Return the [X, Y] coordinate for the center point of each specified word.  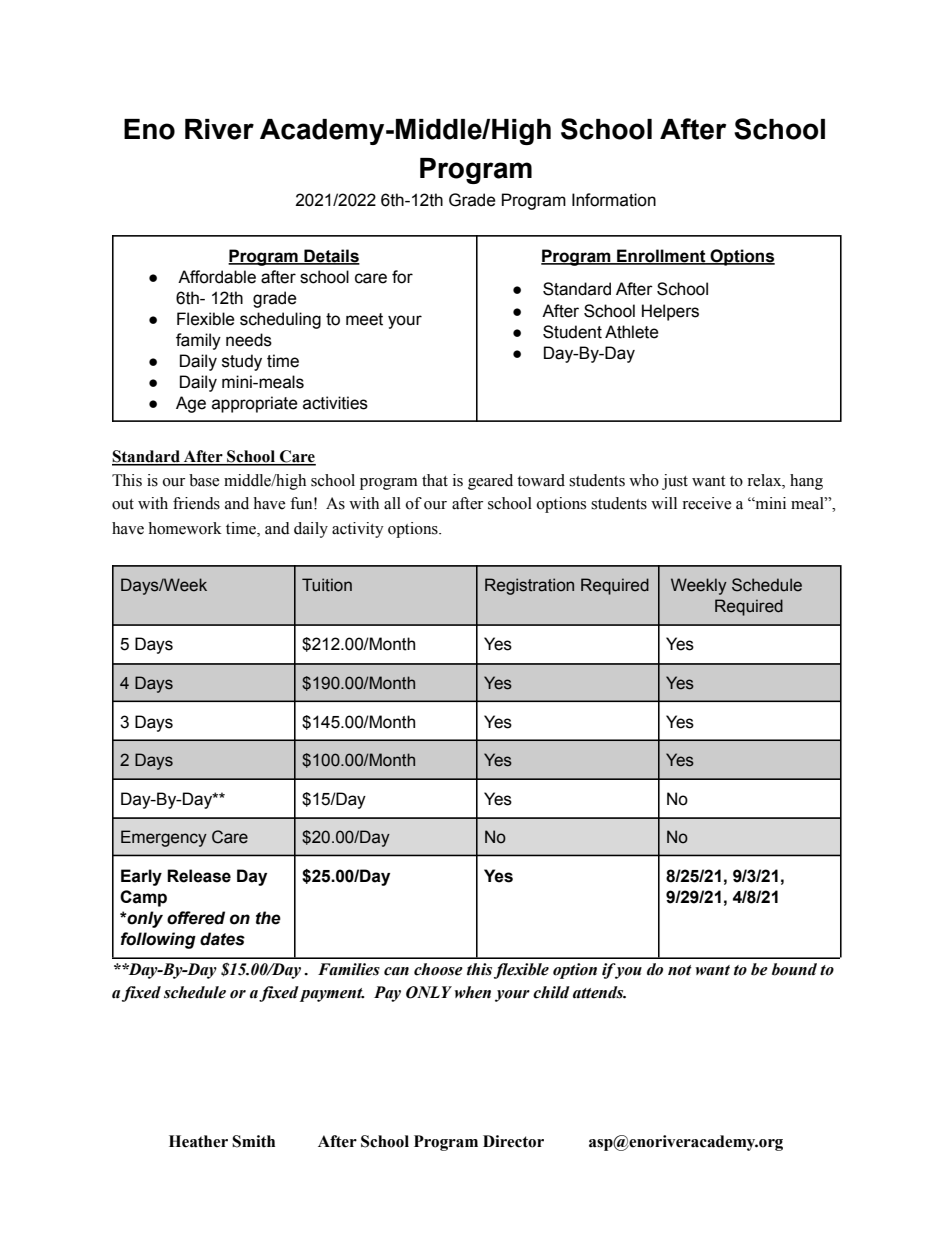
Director [513, 1141]
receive [706, 503]
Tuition [327, 585]
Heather [198, 1141]
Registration [529, 586]
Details [331, 256]
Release [199, 876]
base [204, 480]
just [675, 482]
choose [438, 969]
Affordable [217, 277]
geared [490, 482]
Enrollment [661, 256]
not [680, 970]
